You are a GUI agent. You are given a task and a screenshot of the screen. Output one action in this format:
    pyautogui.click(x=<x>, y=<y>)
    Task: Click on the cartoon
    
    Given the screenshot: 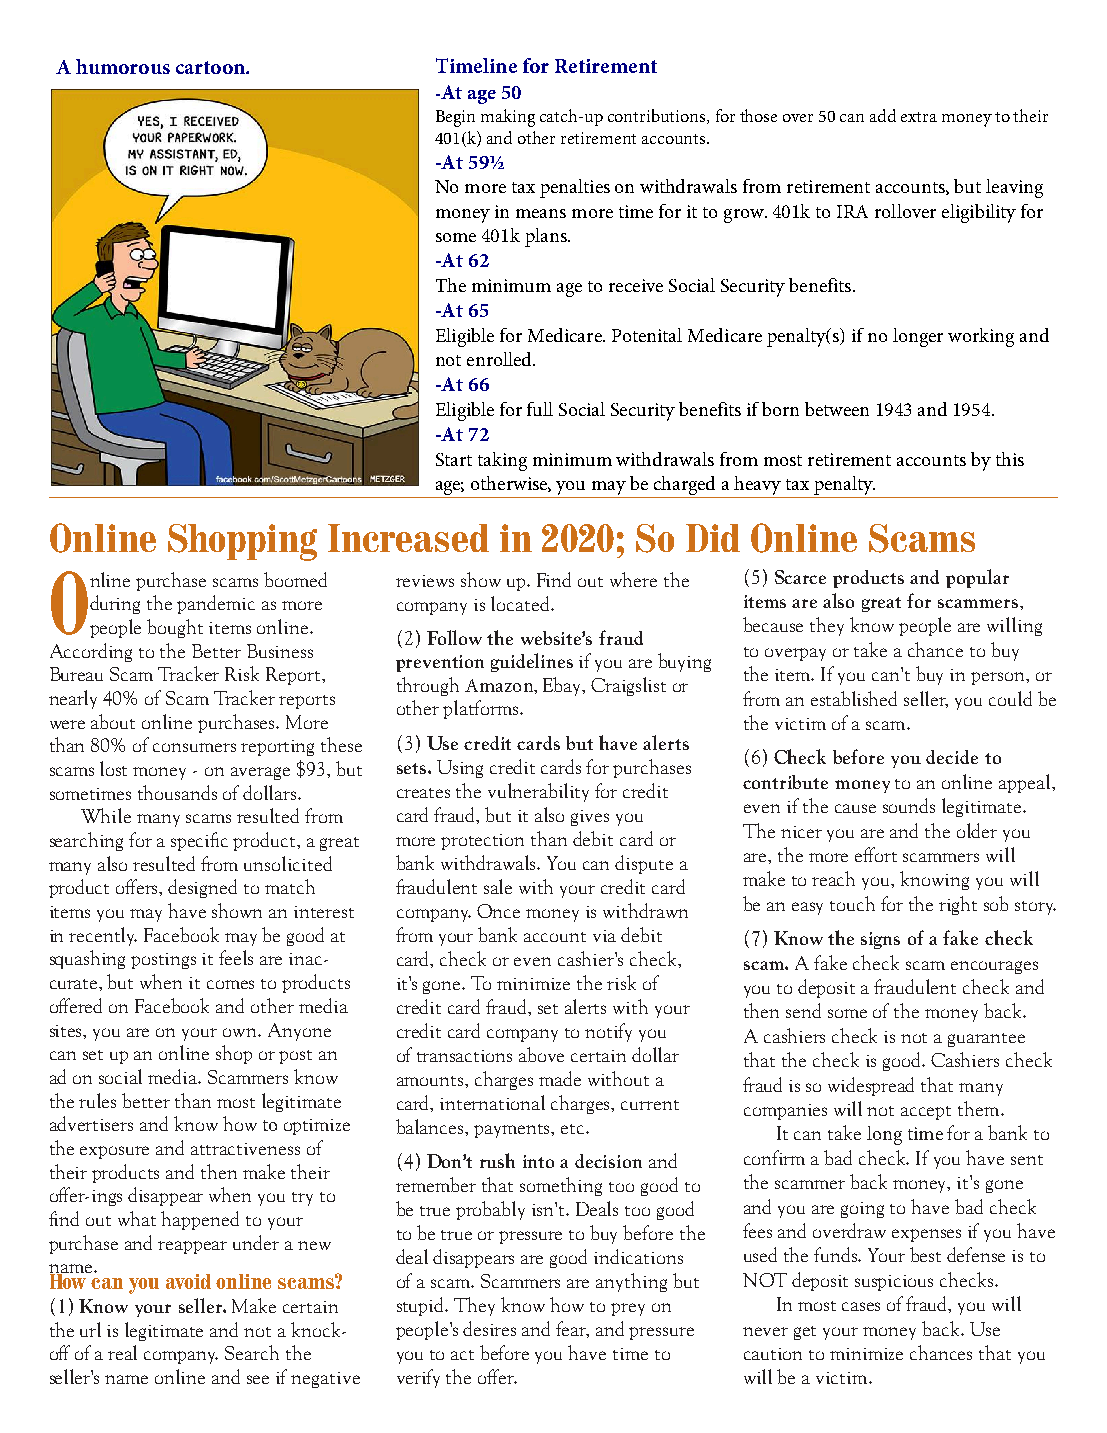 What is the action you would take?
    pyautogui.click(x=211, y=67)
